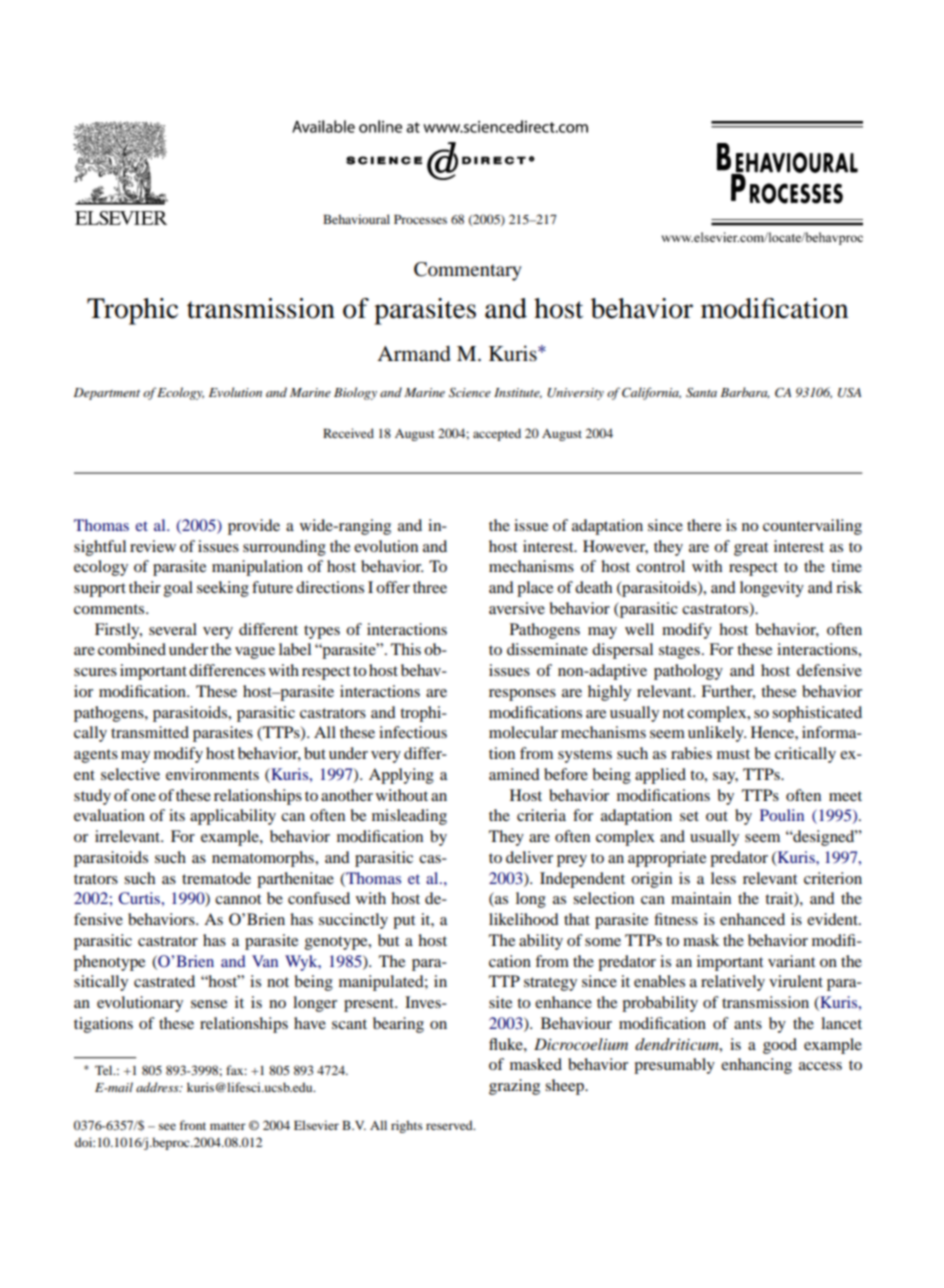 The width and height of the page is (944, 1288). What do you see at coordinates (140, 898) in the page?
I see `Curtis` at bounding box center [140, 898].
